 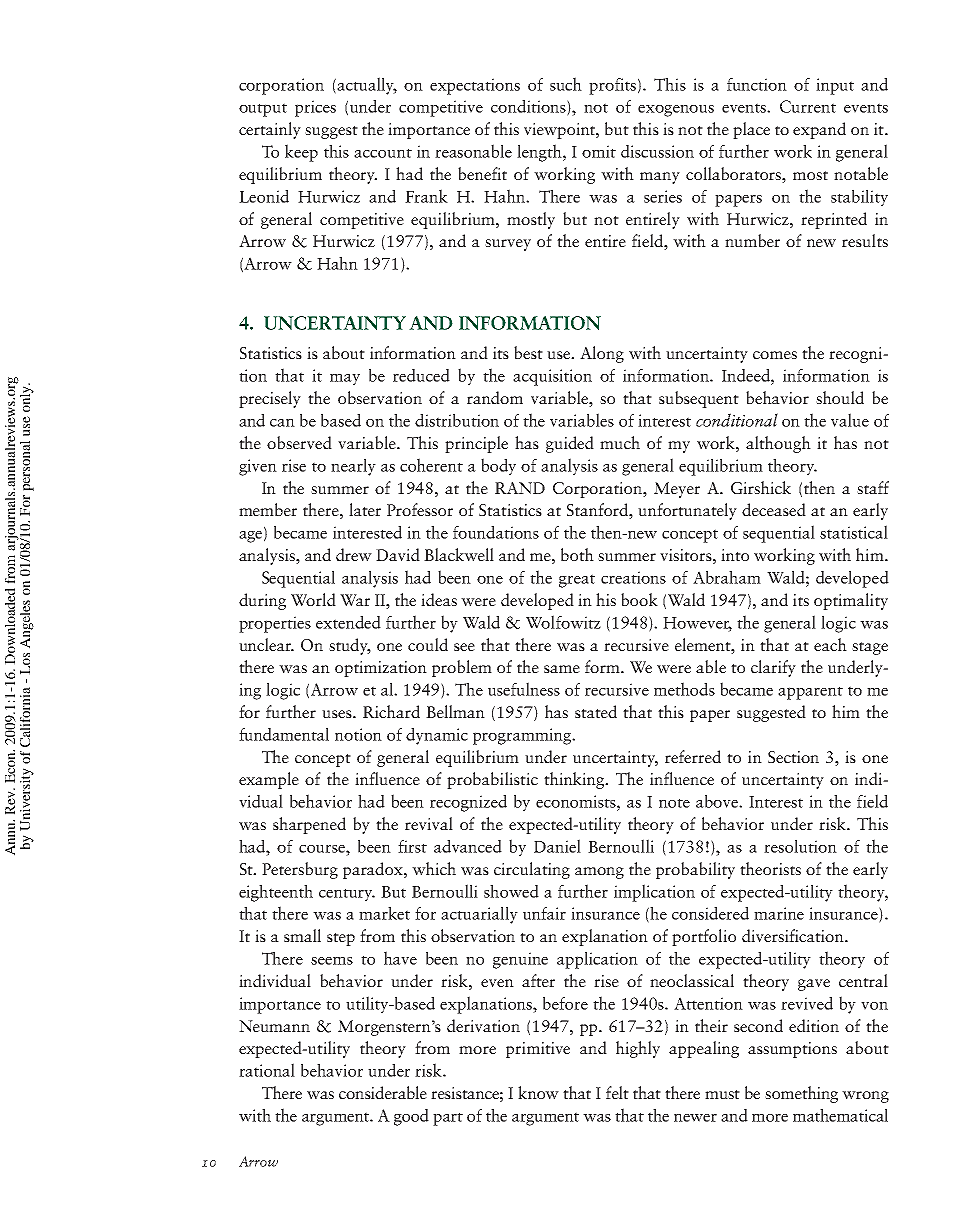 I want to click on optimality, so click(x=851, y=601).
